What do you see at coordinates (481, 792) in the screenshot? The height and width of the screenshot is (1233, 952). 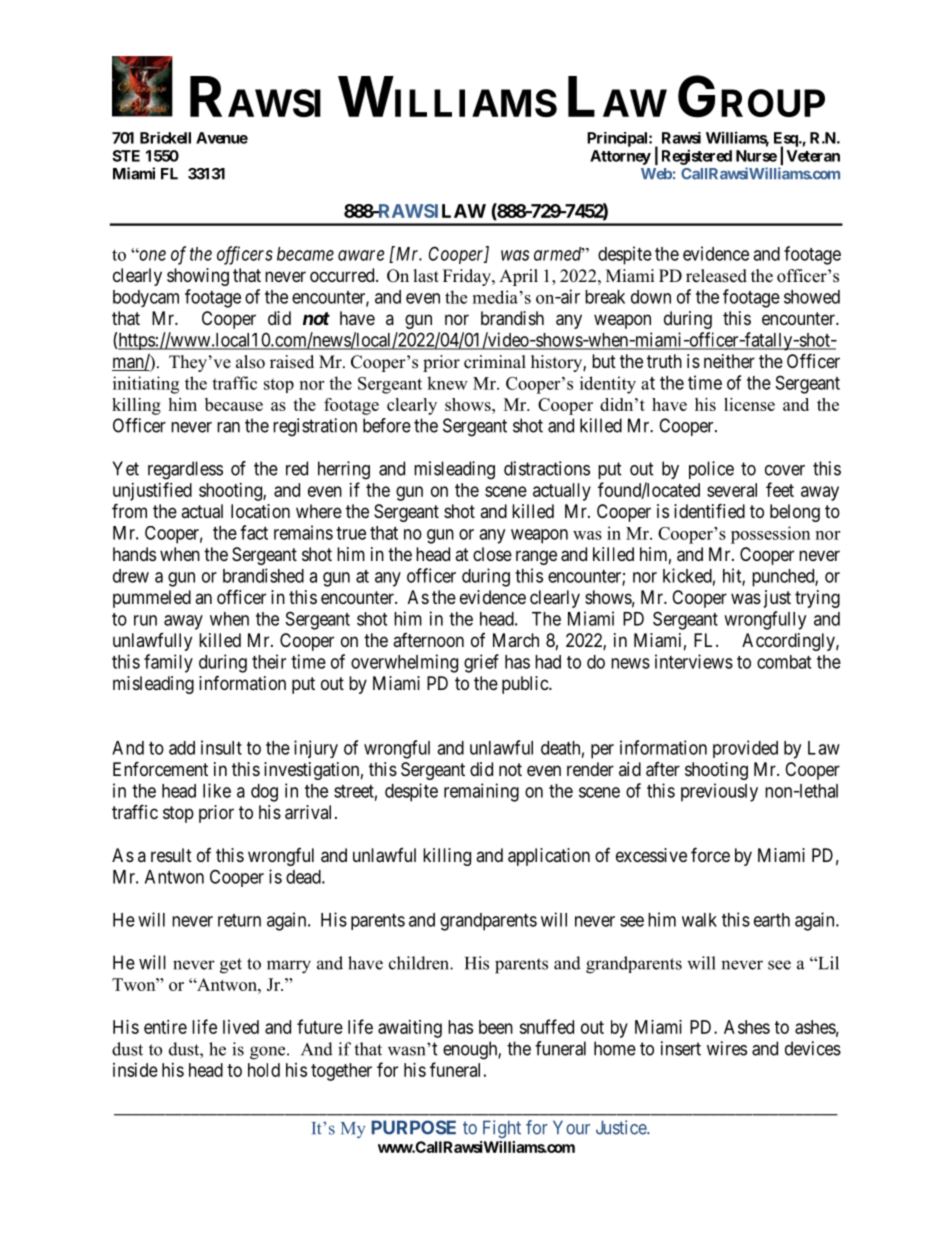 I see `remaining` at bounding box center [481, 792].
